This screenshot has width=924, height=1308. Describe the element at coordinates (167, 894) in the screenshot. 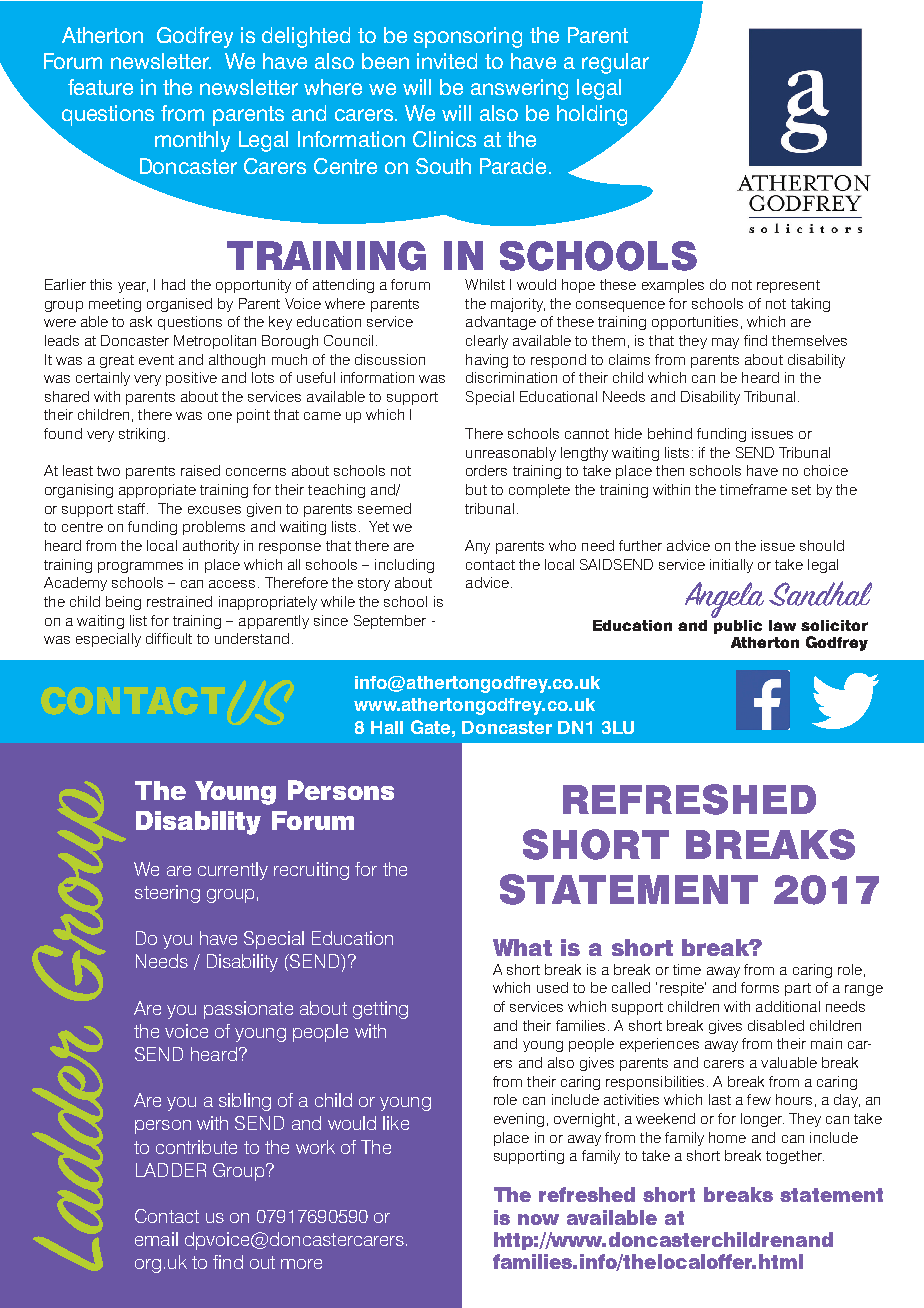

I see `steering` at that location.
